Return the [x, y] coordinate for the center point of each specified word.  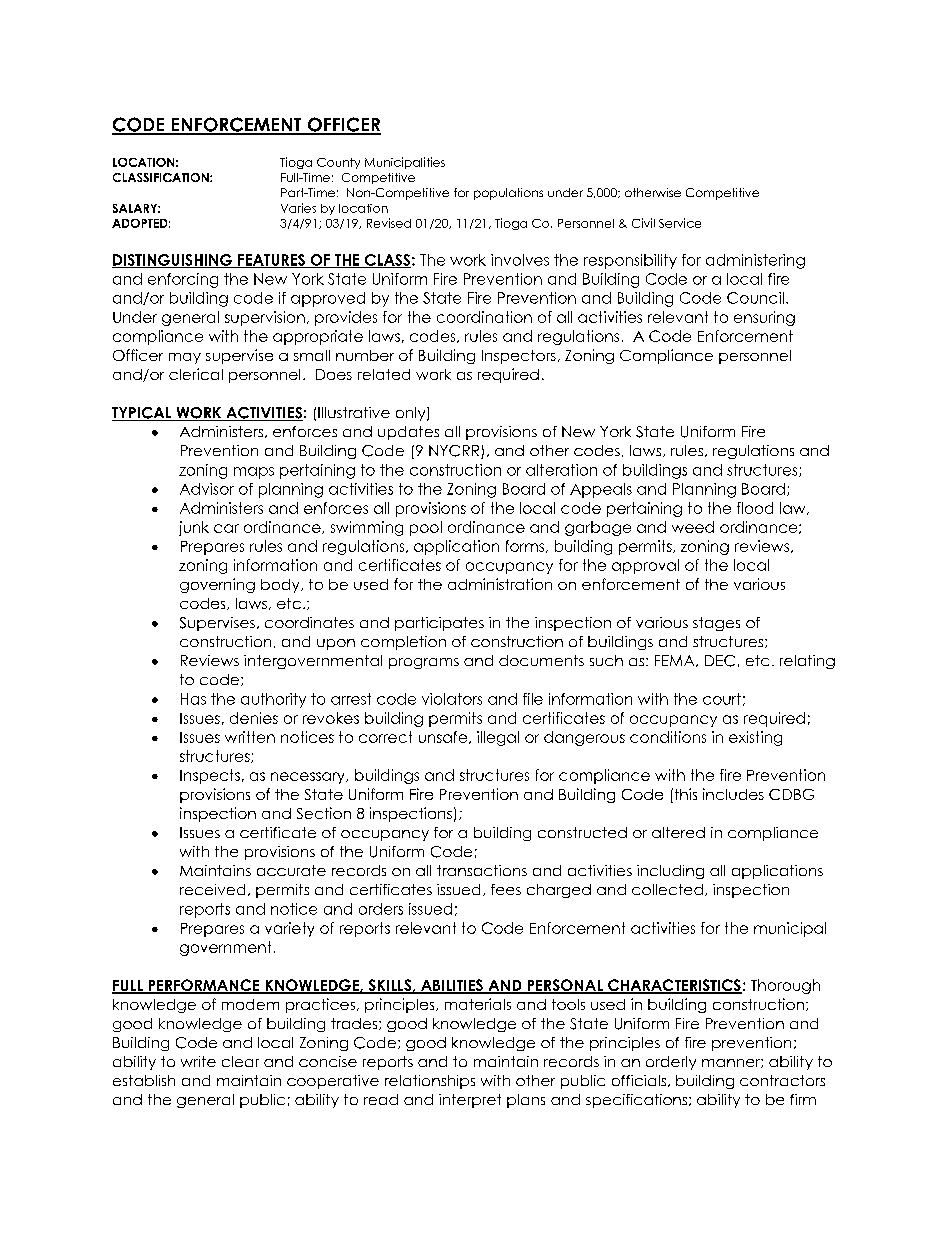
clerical [196, 374]
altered [678, 832]
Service [680, 223]
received [212, 889]
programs [424, 663]
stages [716, 624]
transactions [482, 870]
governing [217, 585]
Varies [298, 208]
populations [508, 194]
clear [240, 1061]
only [412, 414]
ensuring [764, 318]
